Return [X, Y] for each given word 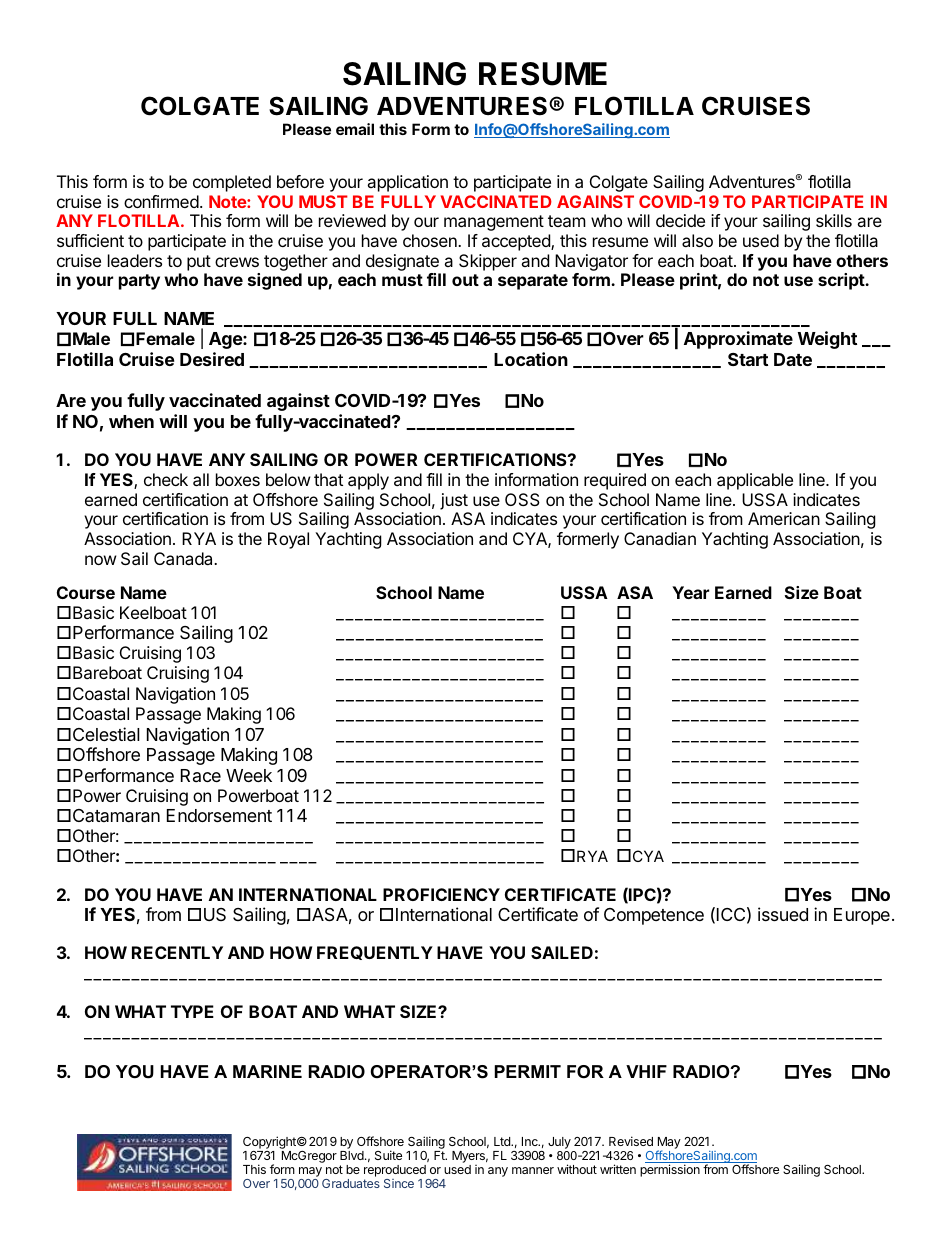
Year [690, 592]
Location [531, 359]
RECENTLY [177, 952]
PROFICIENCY [441, 894]
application [407, 183]
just [454, 501]
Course [86, 592]
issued [783, 914]
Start [748, 359]
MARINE [267, 1071]
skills [834, 220]
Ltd [503, 1141]
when [131, 421]
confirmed [161, 201]
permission [670, 1170]
